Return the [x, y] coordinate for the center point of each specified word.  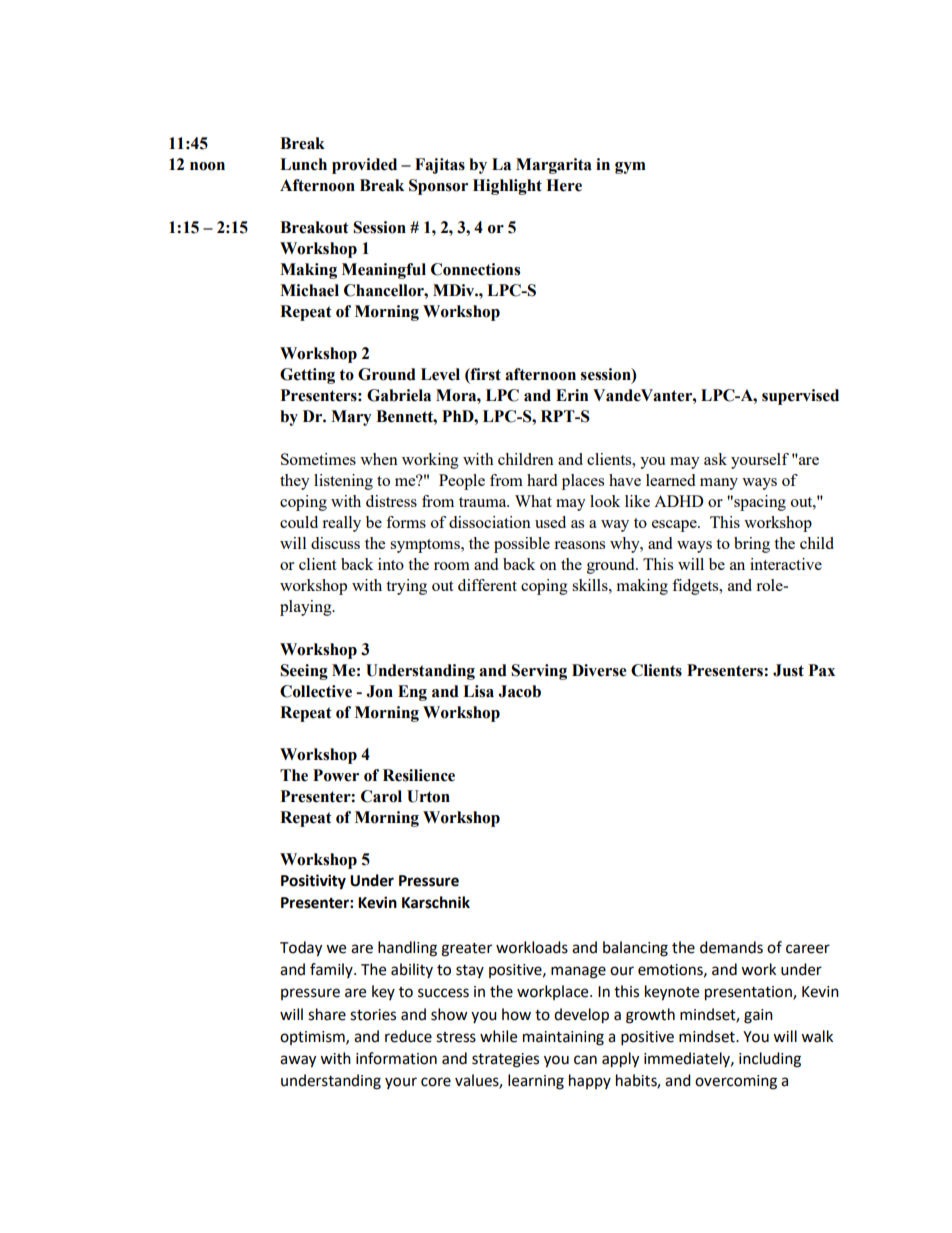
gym [630, 168]
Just [788, 670]
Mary [351, 418]
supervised [800, 397]
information [396, 1058]
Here [564, 185]
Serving [539, 672]
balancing [635, 949]
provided [364, 166]
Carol [381, 796]
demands [731, 947]
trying [406, 587]
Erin [572, 395]
